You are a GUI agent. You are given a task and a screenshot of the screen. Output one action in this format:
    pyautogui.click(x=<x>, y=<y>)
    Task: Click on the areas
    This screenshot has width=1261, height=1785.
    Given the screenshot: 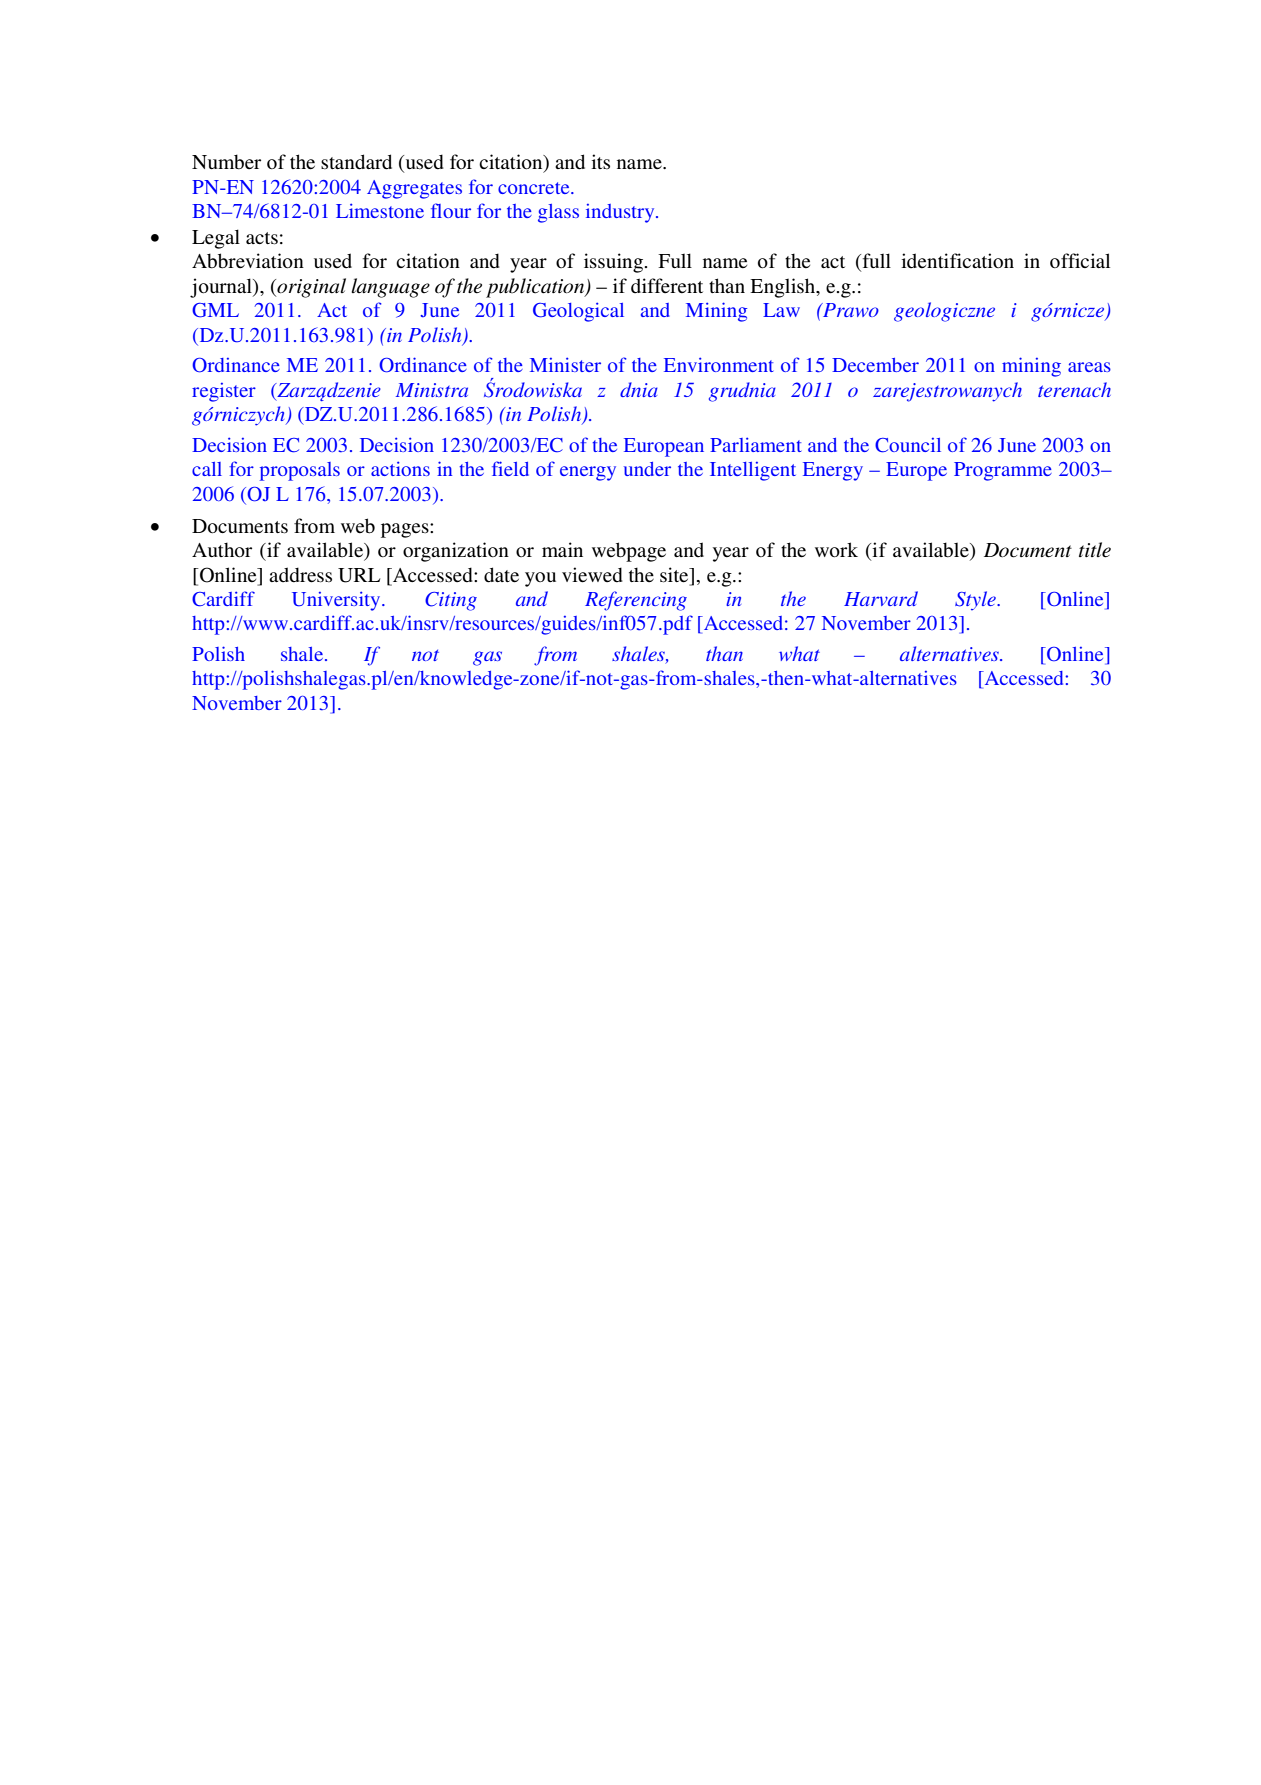 What is the action you would take?
    pyautogui.click(x=1089, y=367)
